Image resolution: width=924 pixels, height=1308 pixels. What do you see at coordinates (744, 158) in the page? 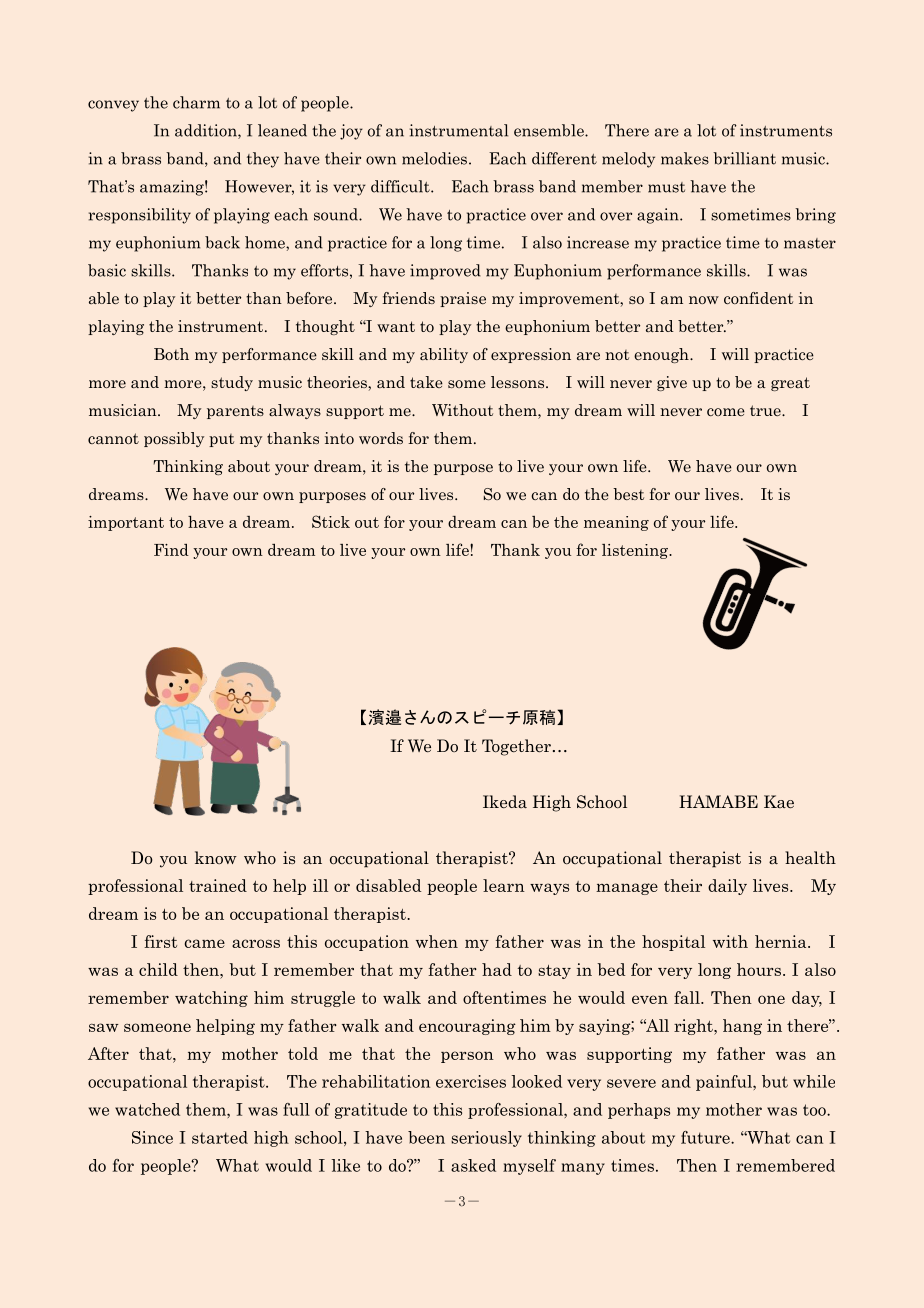
I see `brilliant` at bounding box center [744, 158].
